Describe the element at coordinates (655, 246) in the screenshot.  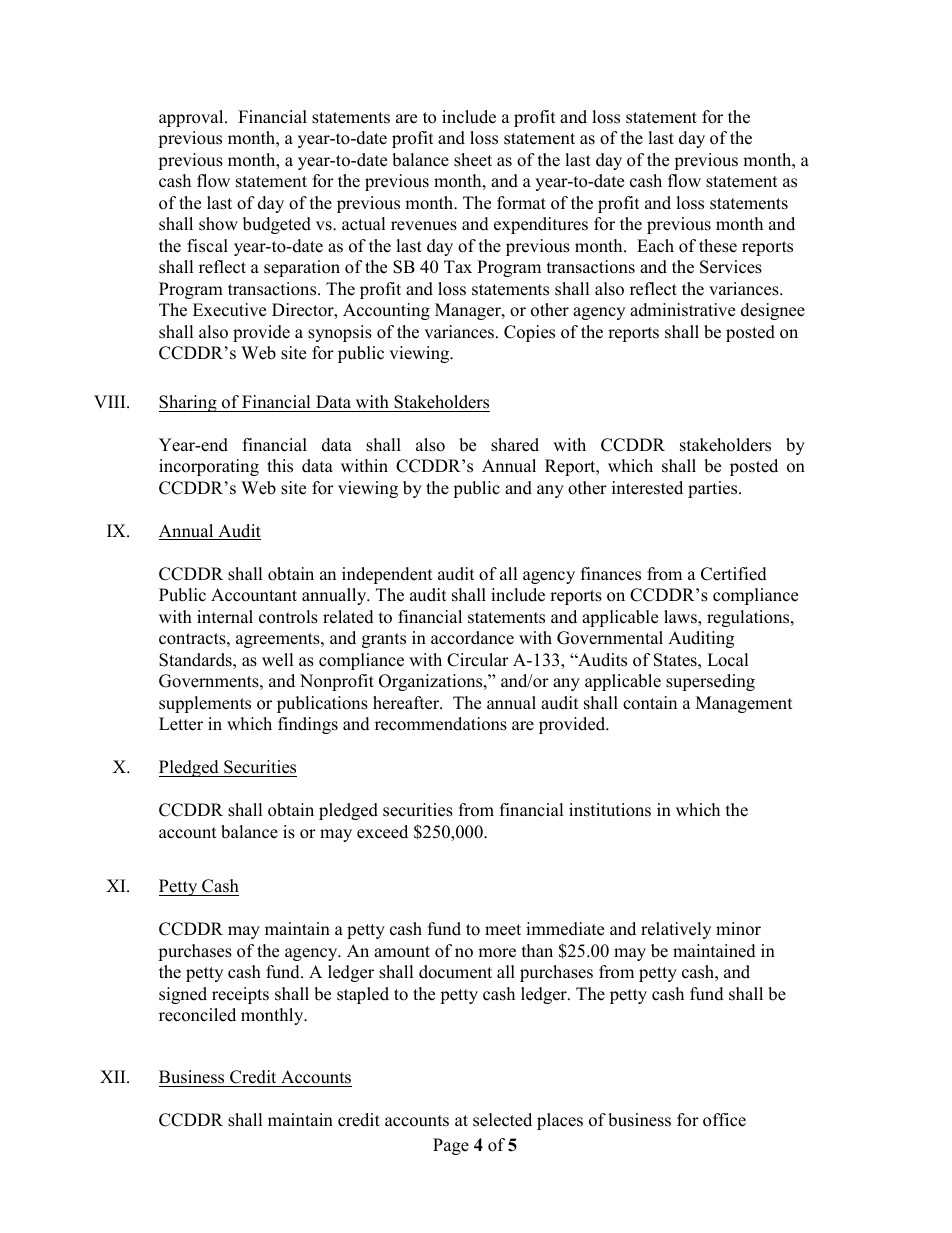
I see `Each` at that location.
